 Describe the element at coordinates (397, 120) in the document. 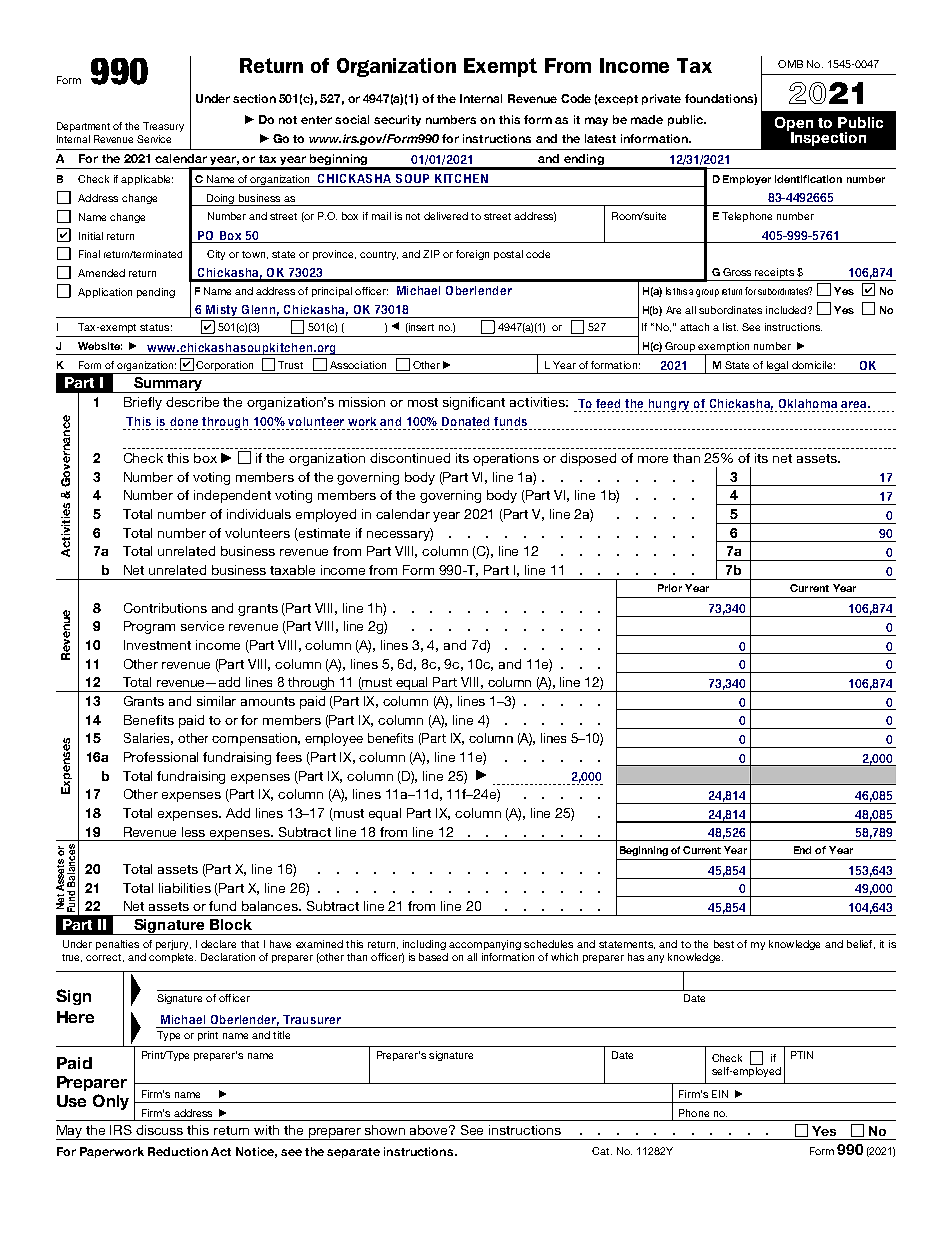

I see `security` at that location.
